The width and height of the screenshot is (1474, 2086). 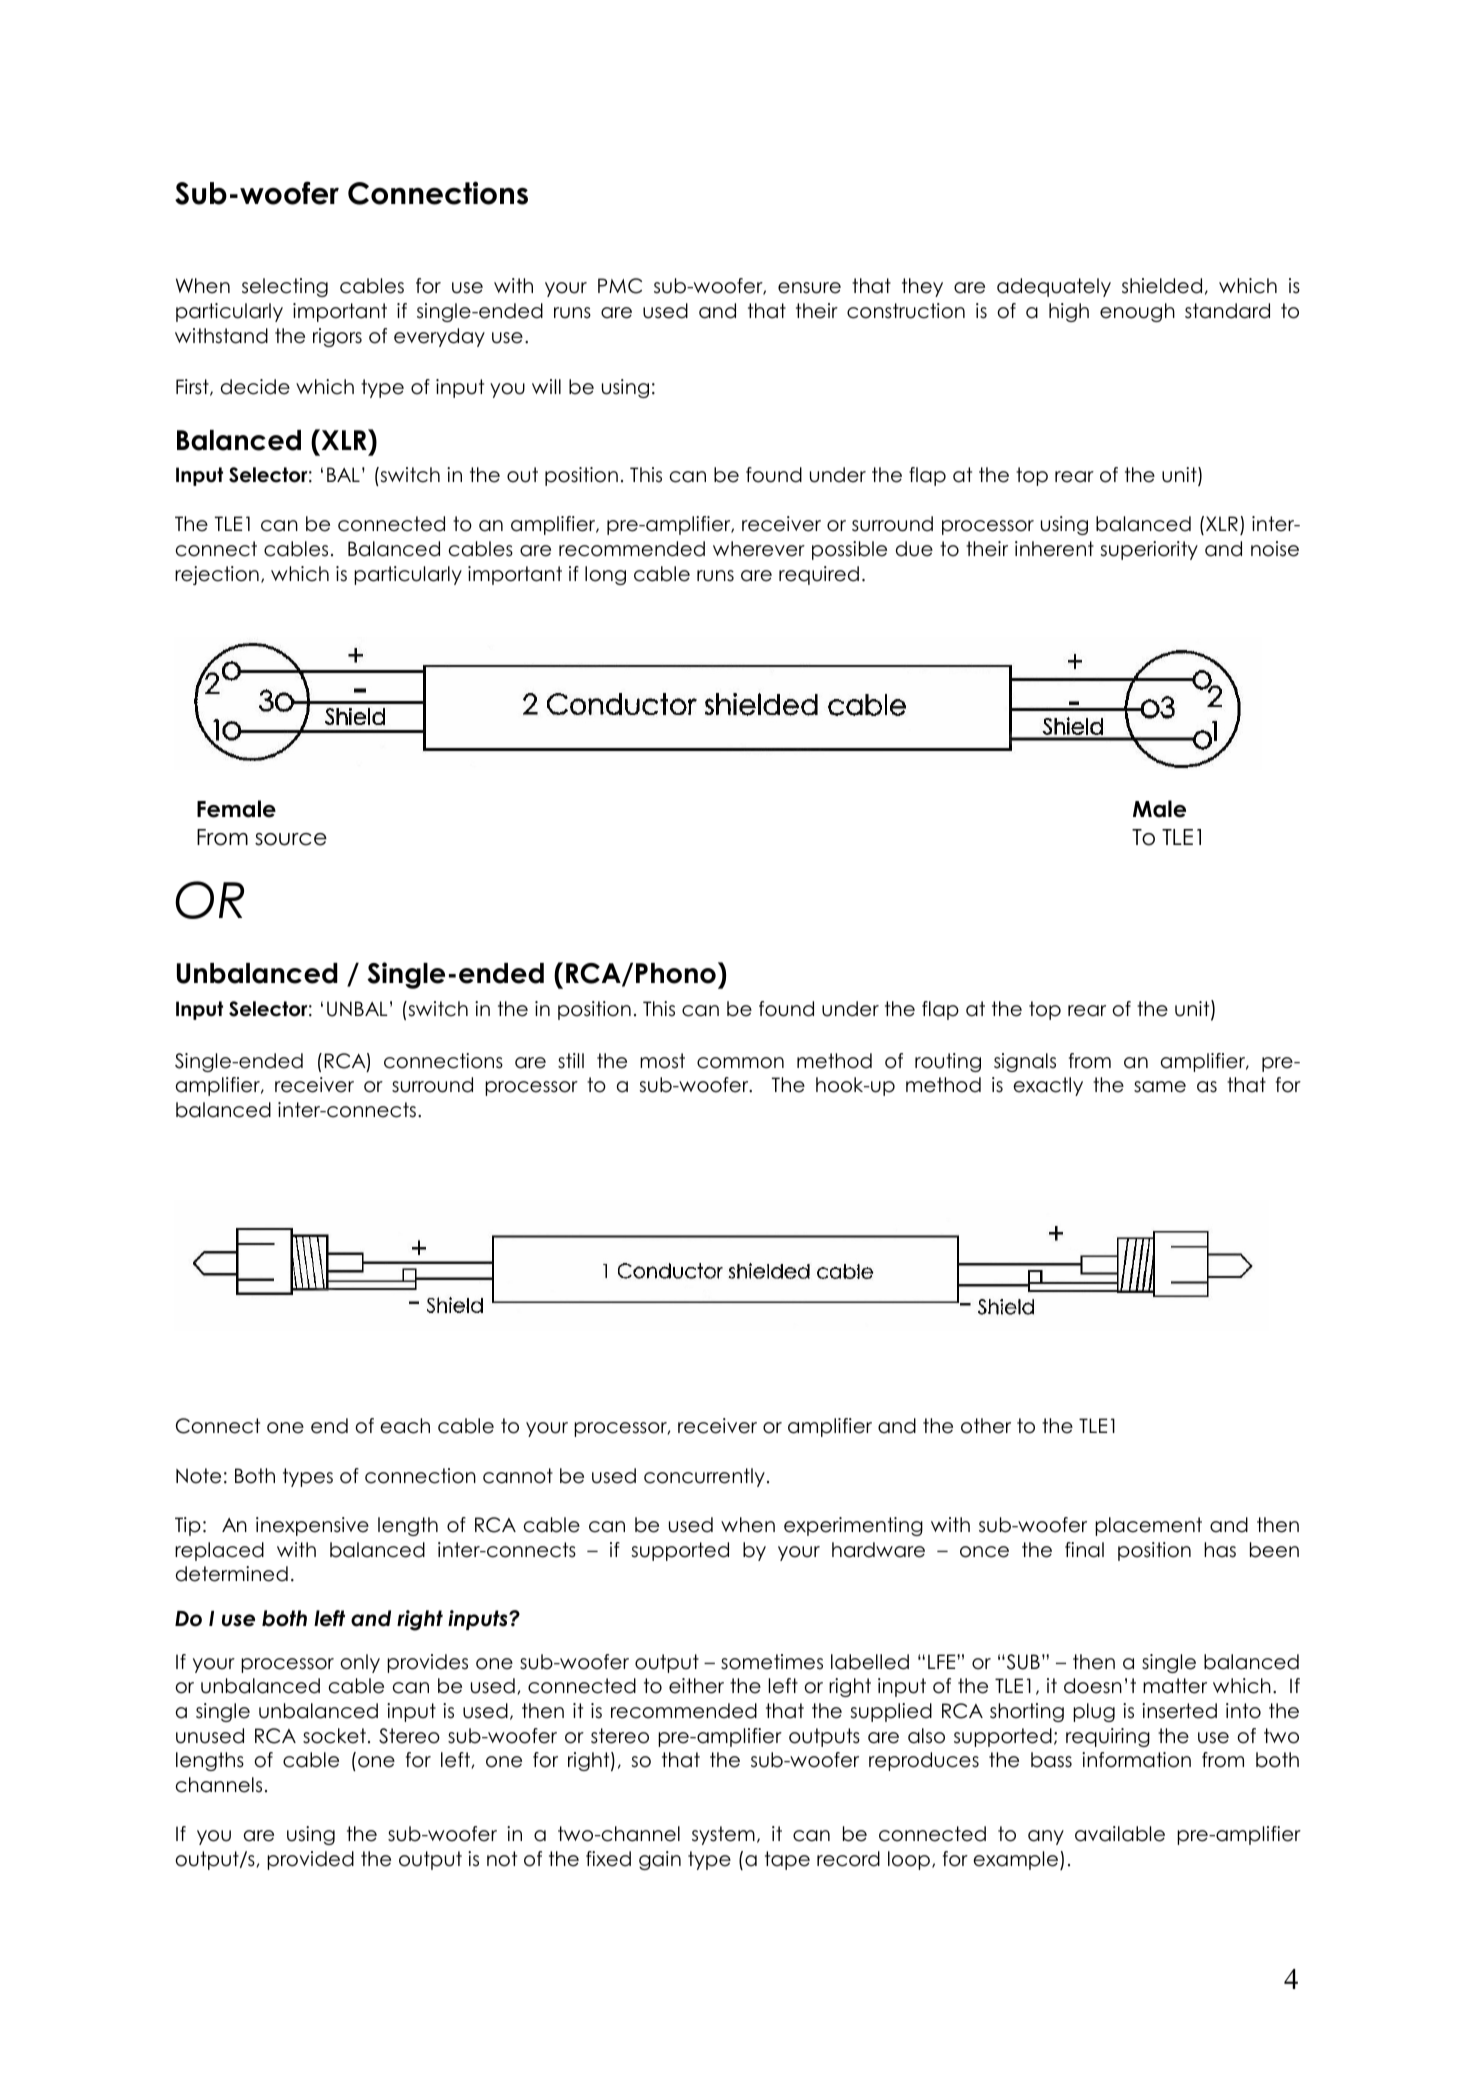 What do you see at coordinates (1137, 312) in the screenshot?
I see `enough` at bounding box center [1137, 312].
